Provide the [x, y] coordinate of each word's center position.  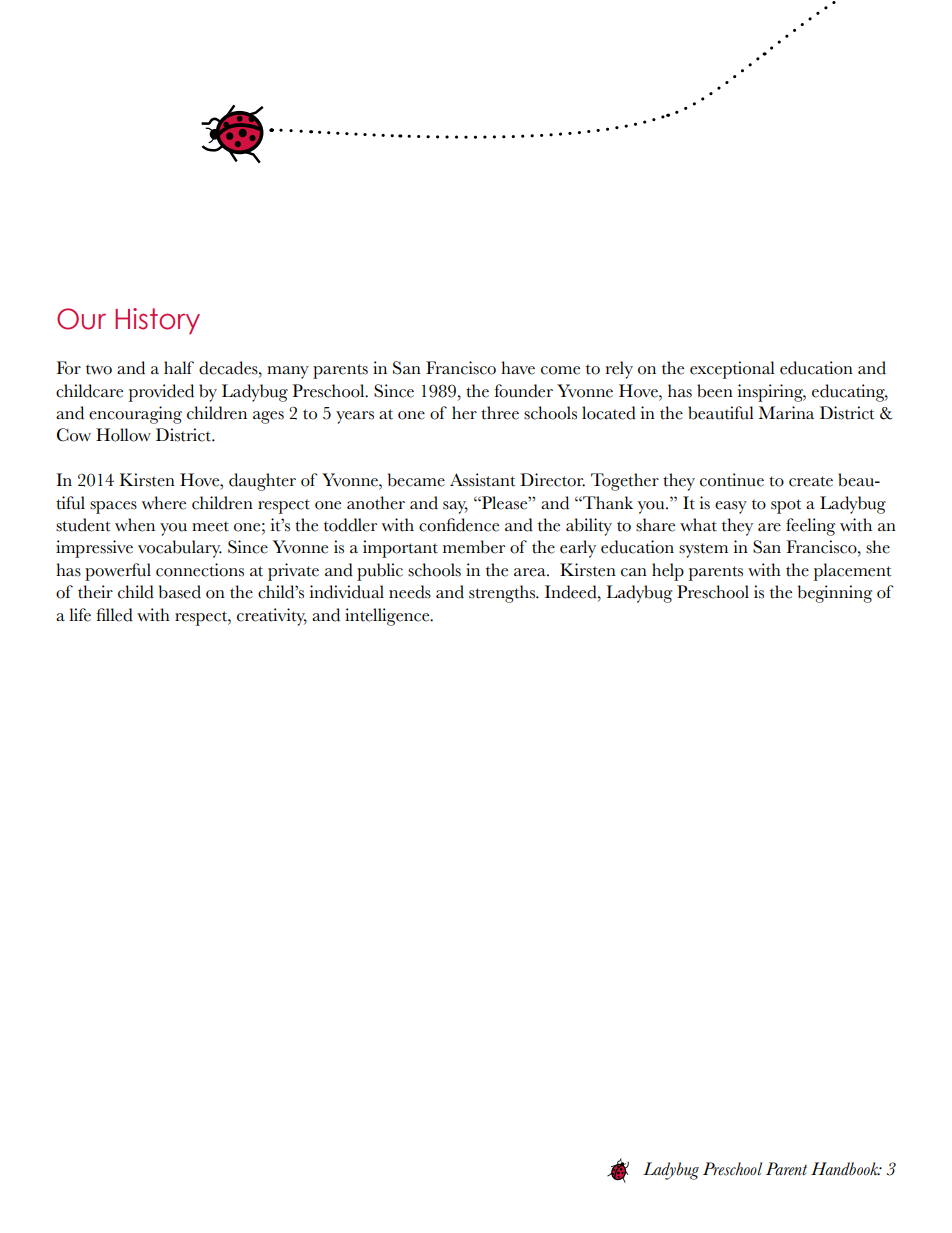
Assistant [483, 480]
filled [114, 615]
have [518, 368]
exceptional [732, 370]
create [811, 481]
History [157, 321]
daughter [262, 482]
